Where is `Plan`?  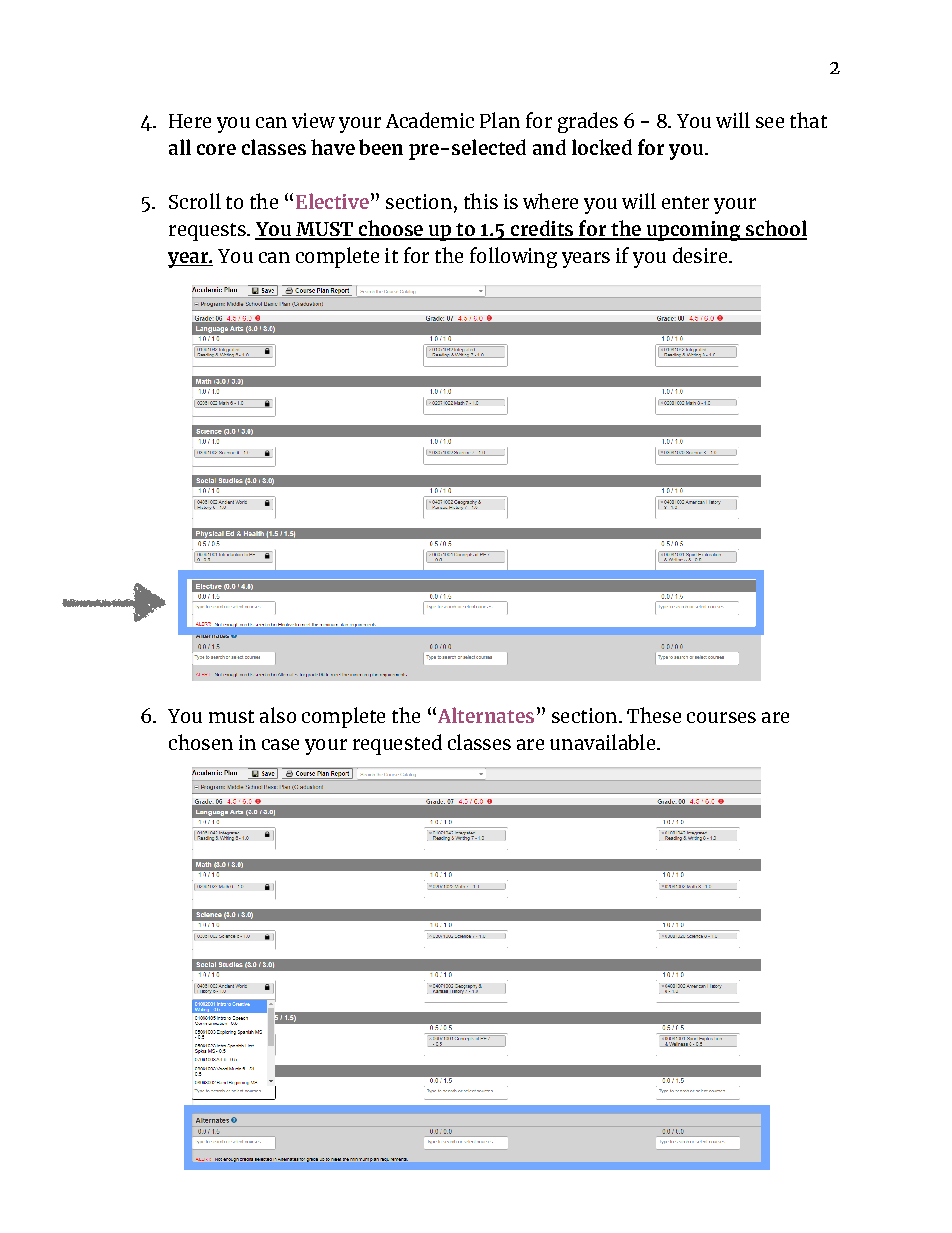
Plan is located at coordinates (500, 120).
